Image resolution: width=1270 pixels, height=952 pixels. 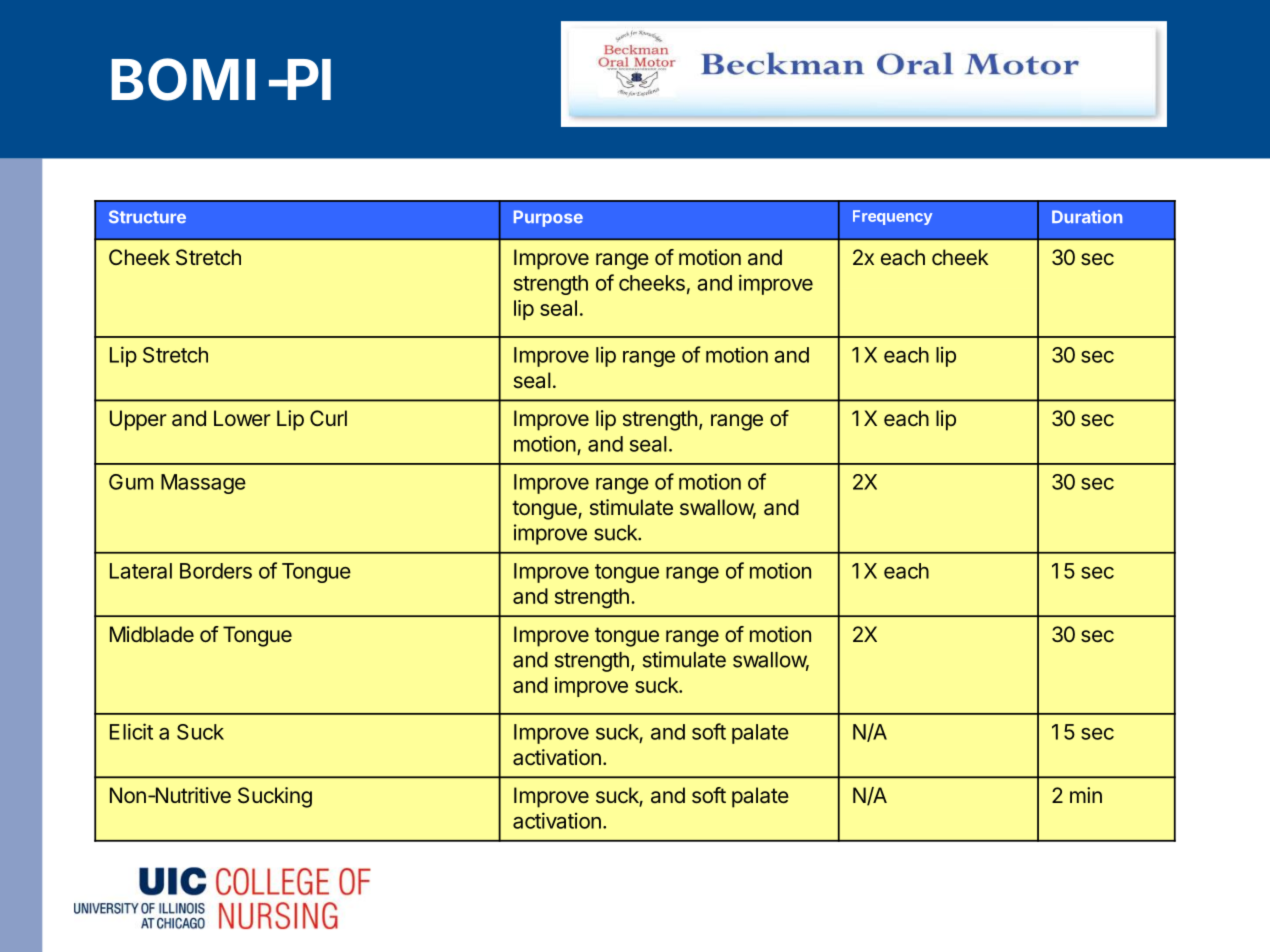 What do you see at coordinates (548, 218) in the image?
I see `Purpose` at bounding box center [548, 218].
